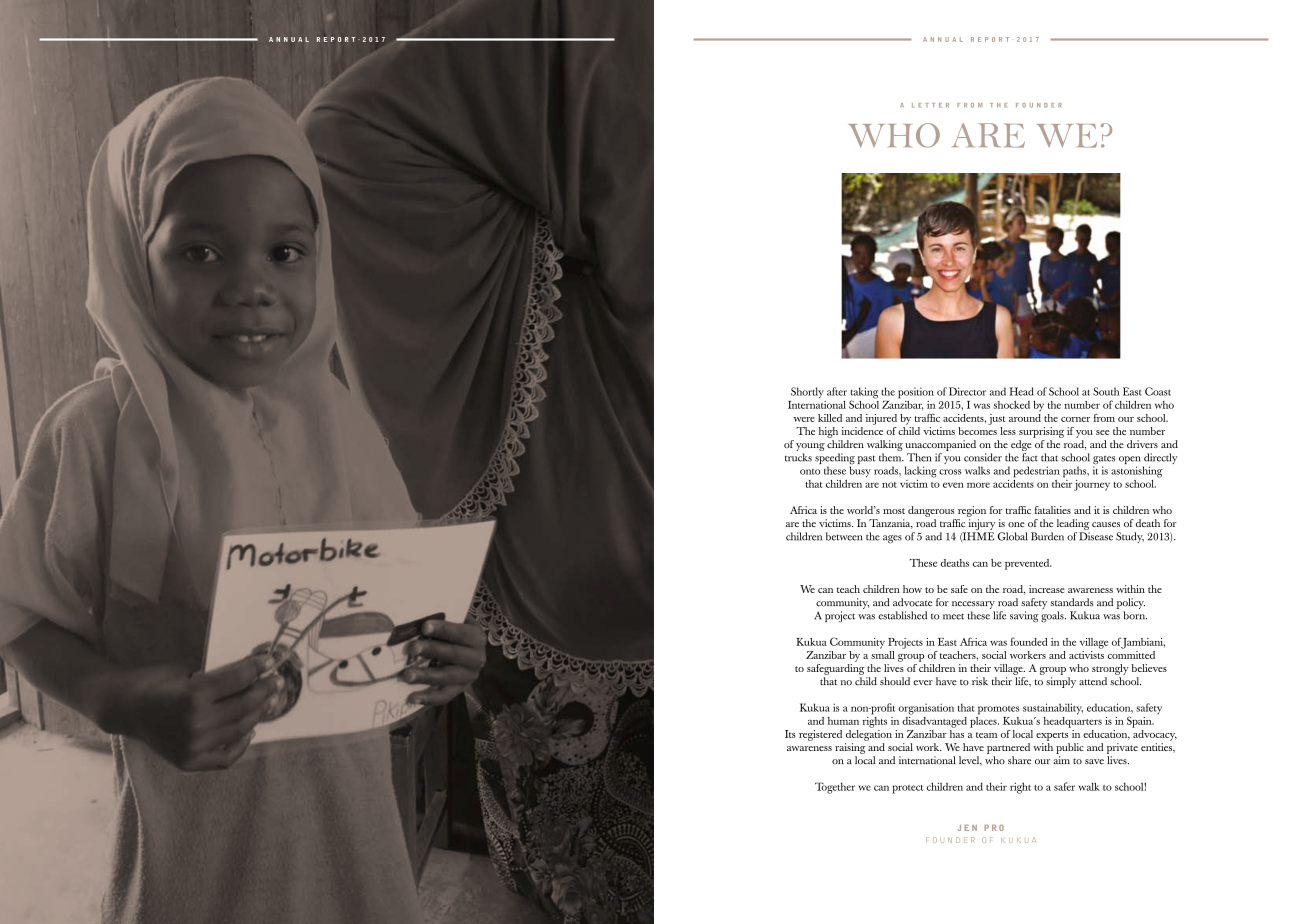  Describe the element at coordinates (1011, 405) in the image. I see `shocked` at that location.
